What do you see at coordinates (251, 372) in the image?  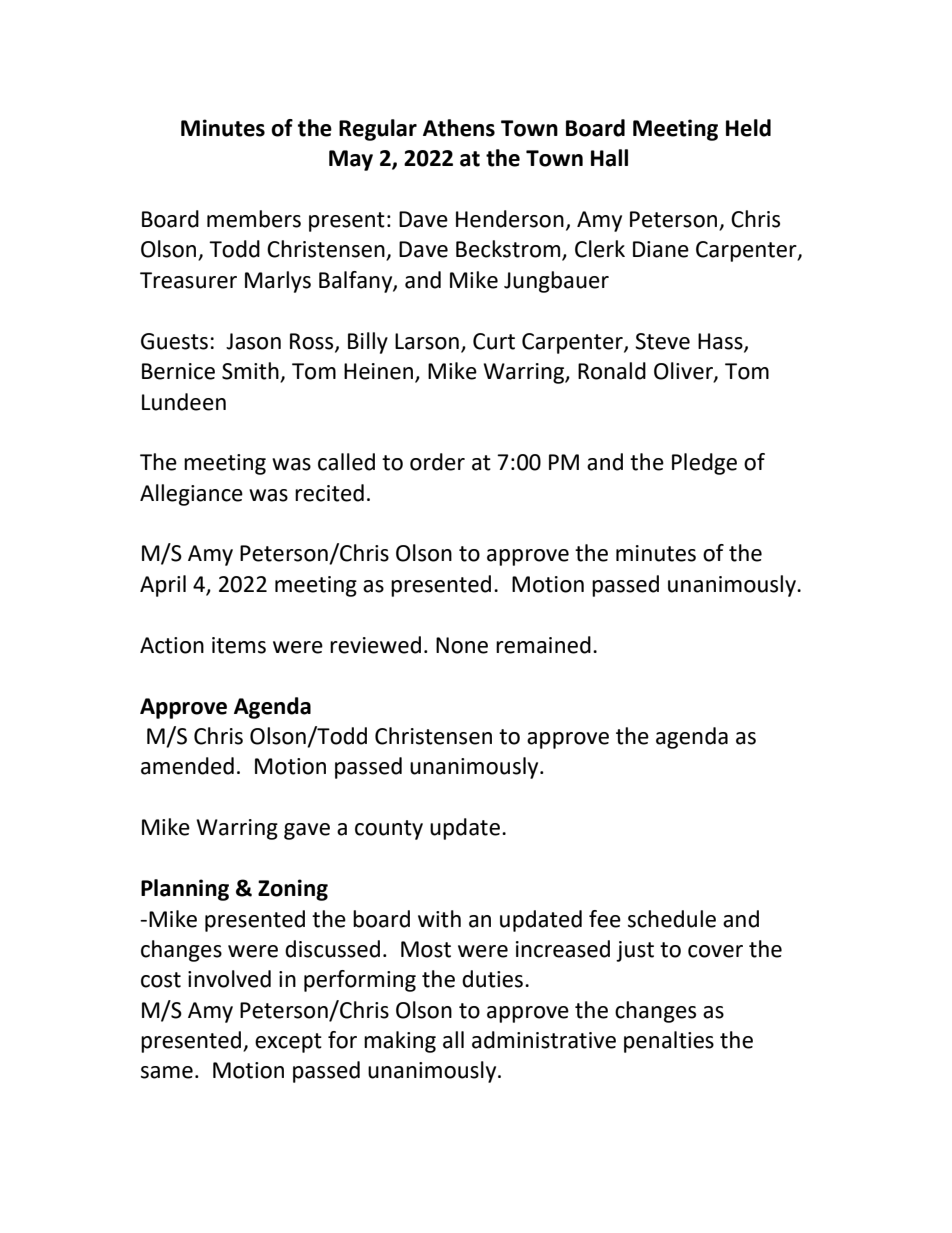 I see `Smith` at bounding box center [251, 372].
